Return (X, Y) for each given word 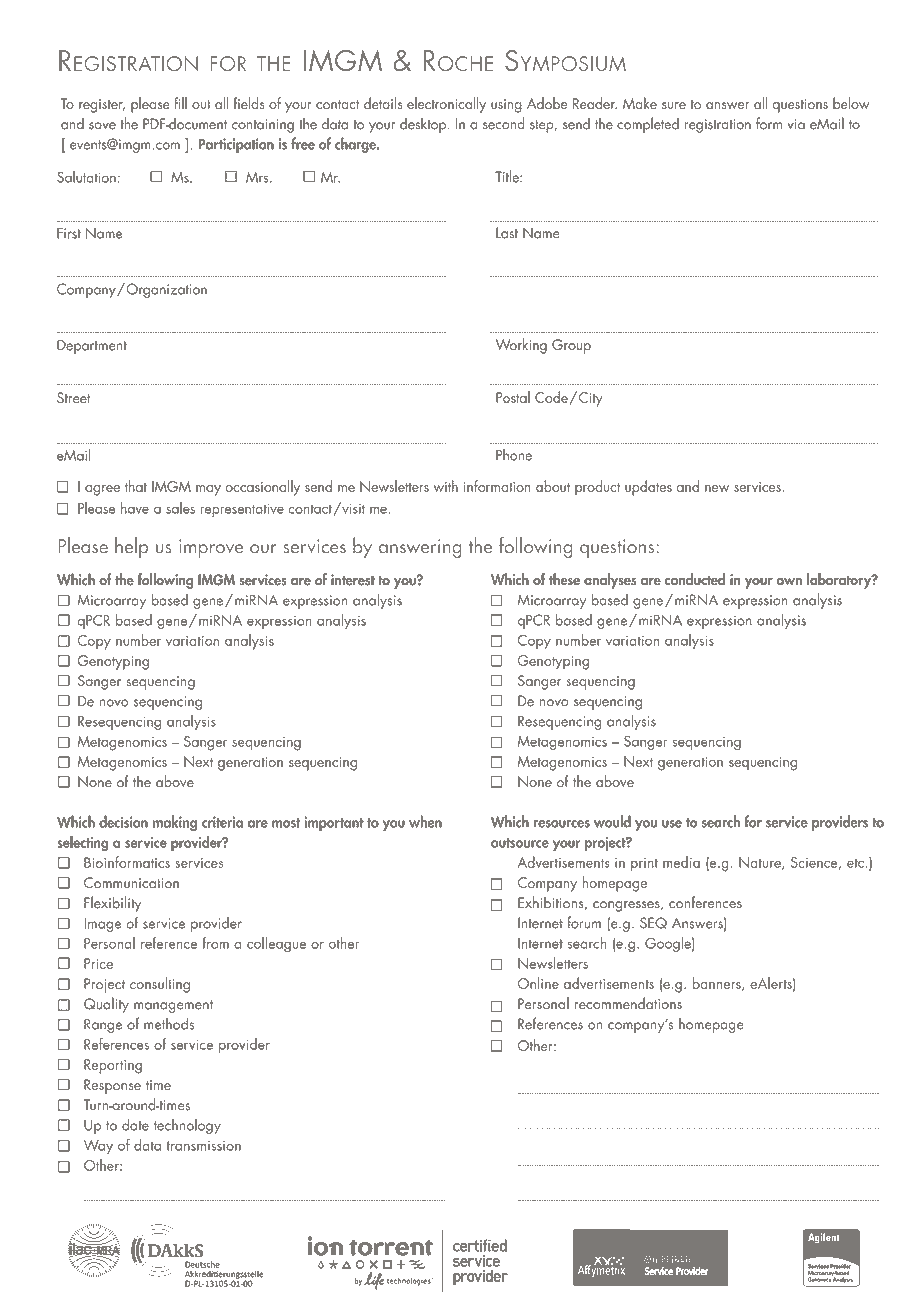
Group (571, 346)
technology (187, 1126)
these (564, 579)
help (131, 547)
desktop (423, 125)
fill (180, 103)
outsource (520, 843)
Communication (131, 883)
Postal (513, 397)
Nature (761, 863)
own (789, 581)
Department (92, 346)
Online (538, 983)
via (796, 124)
